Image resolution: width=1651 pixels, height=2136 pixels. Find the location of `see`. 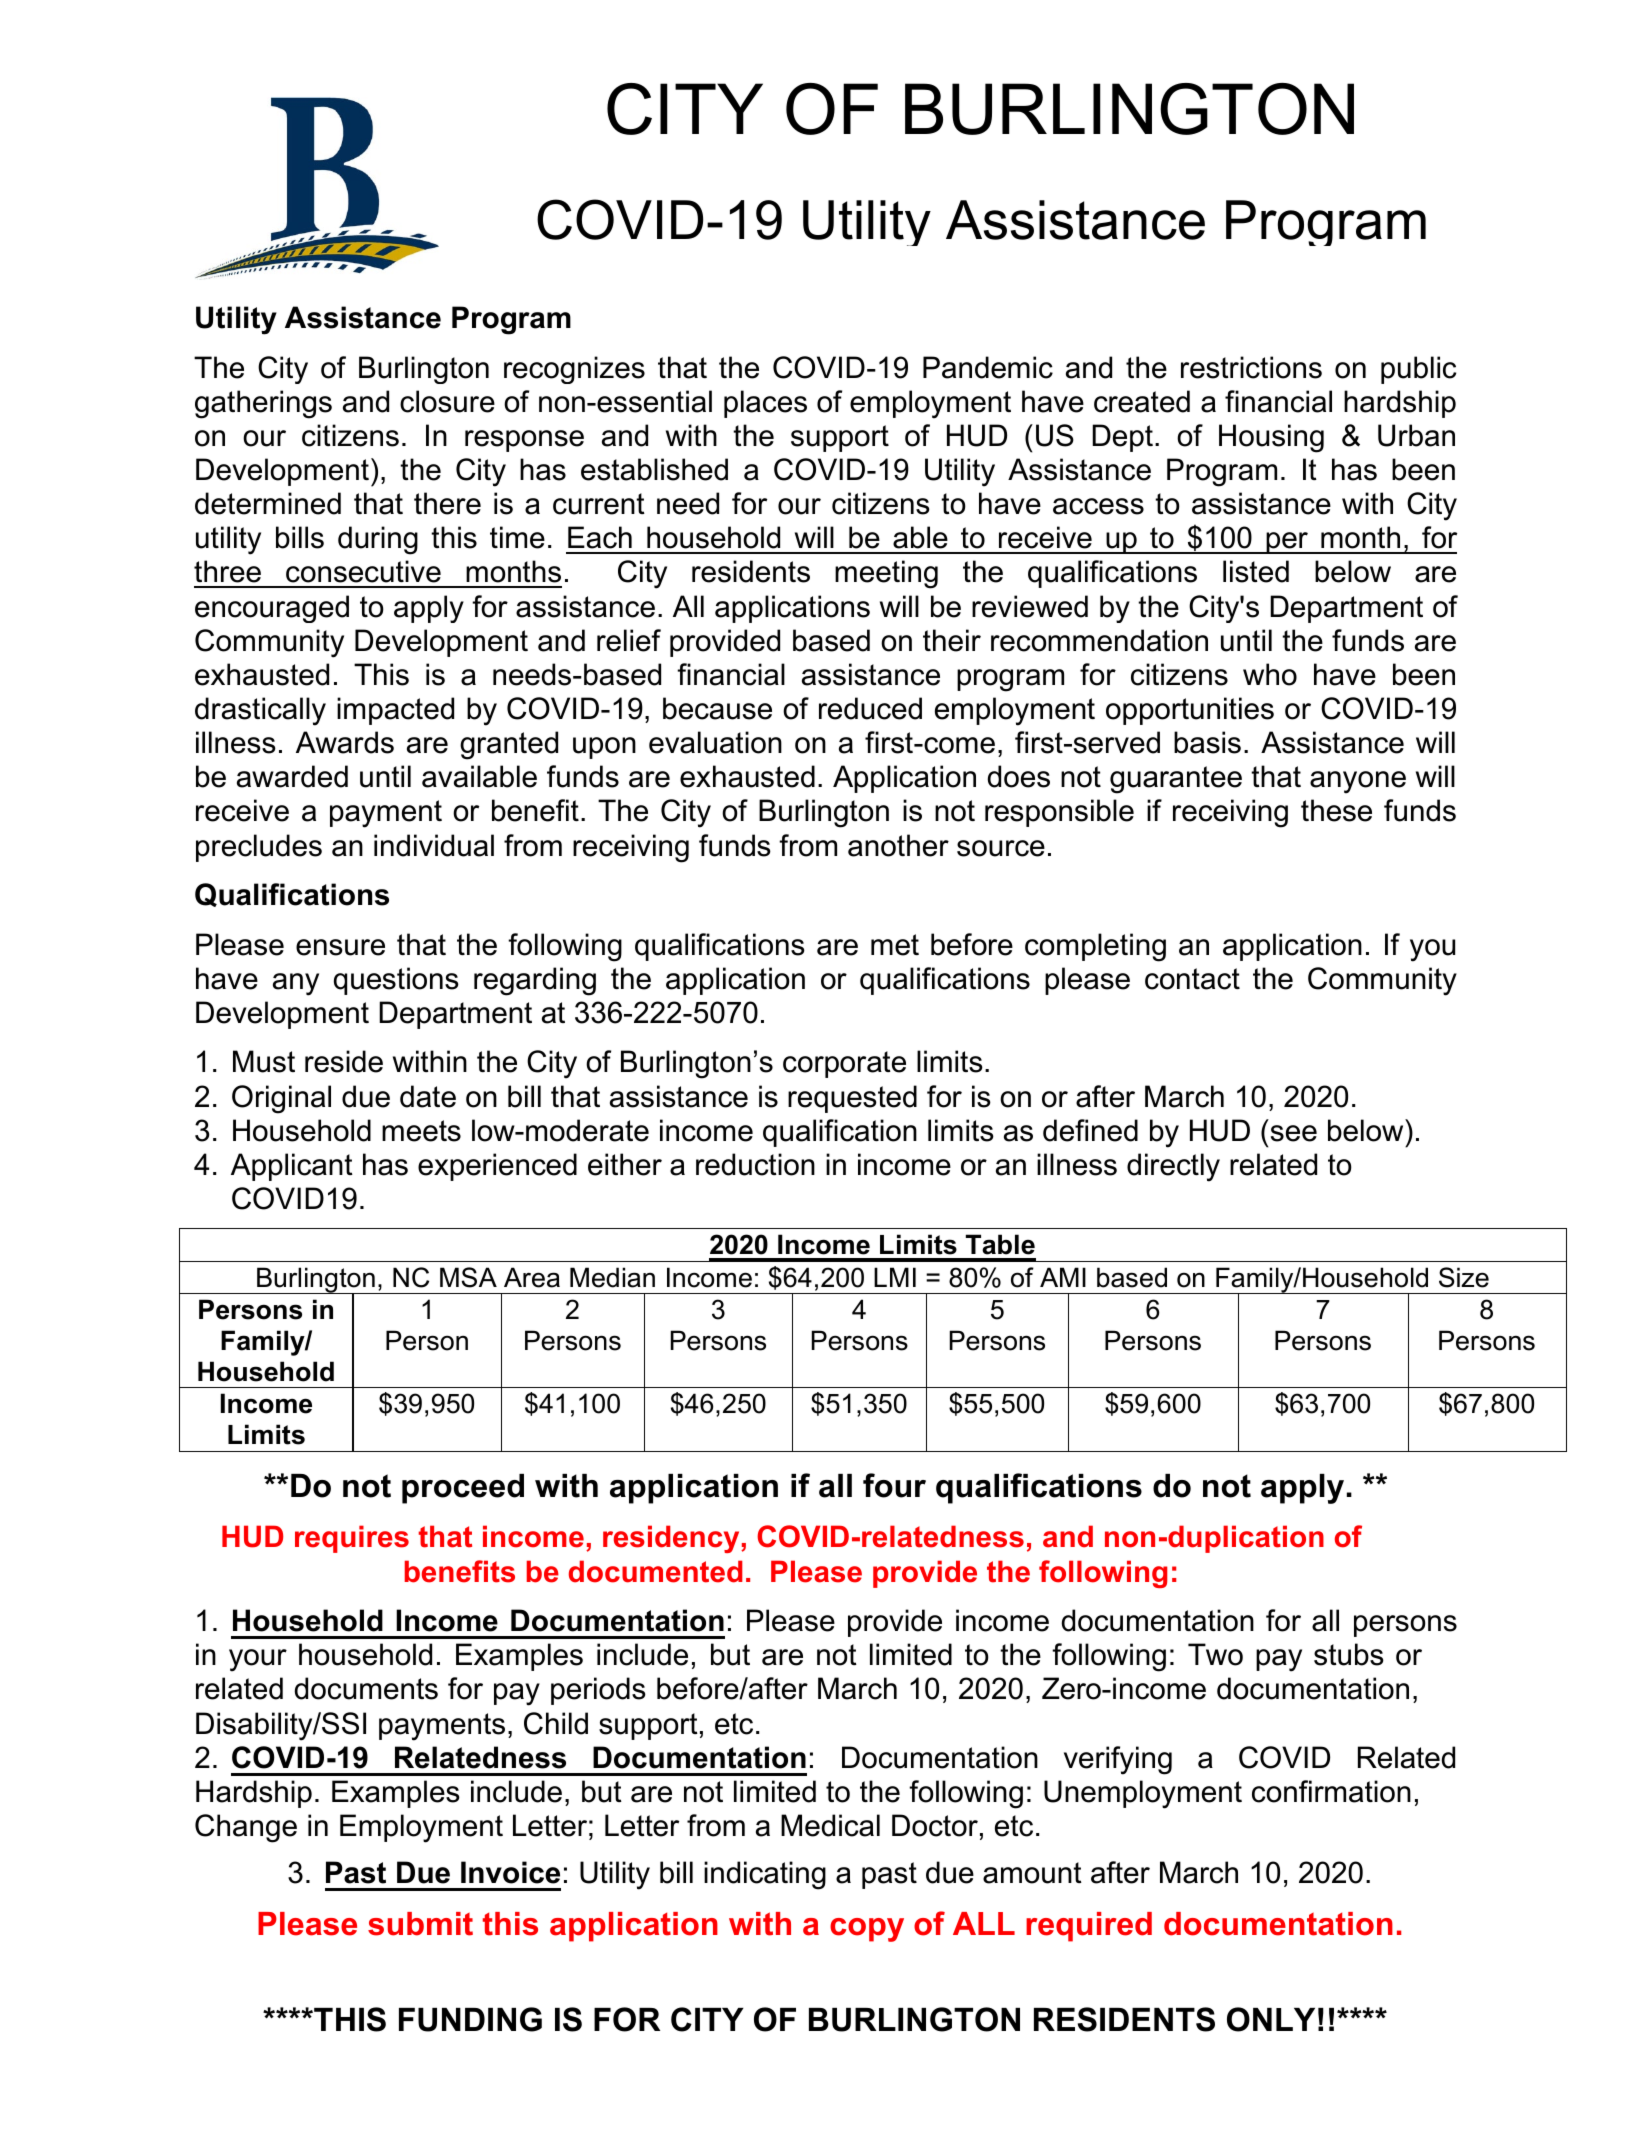

see is located at coordinates (1294, 1133).
